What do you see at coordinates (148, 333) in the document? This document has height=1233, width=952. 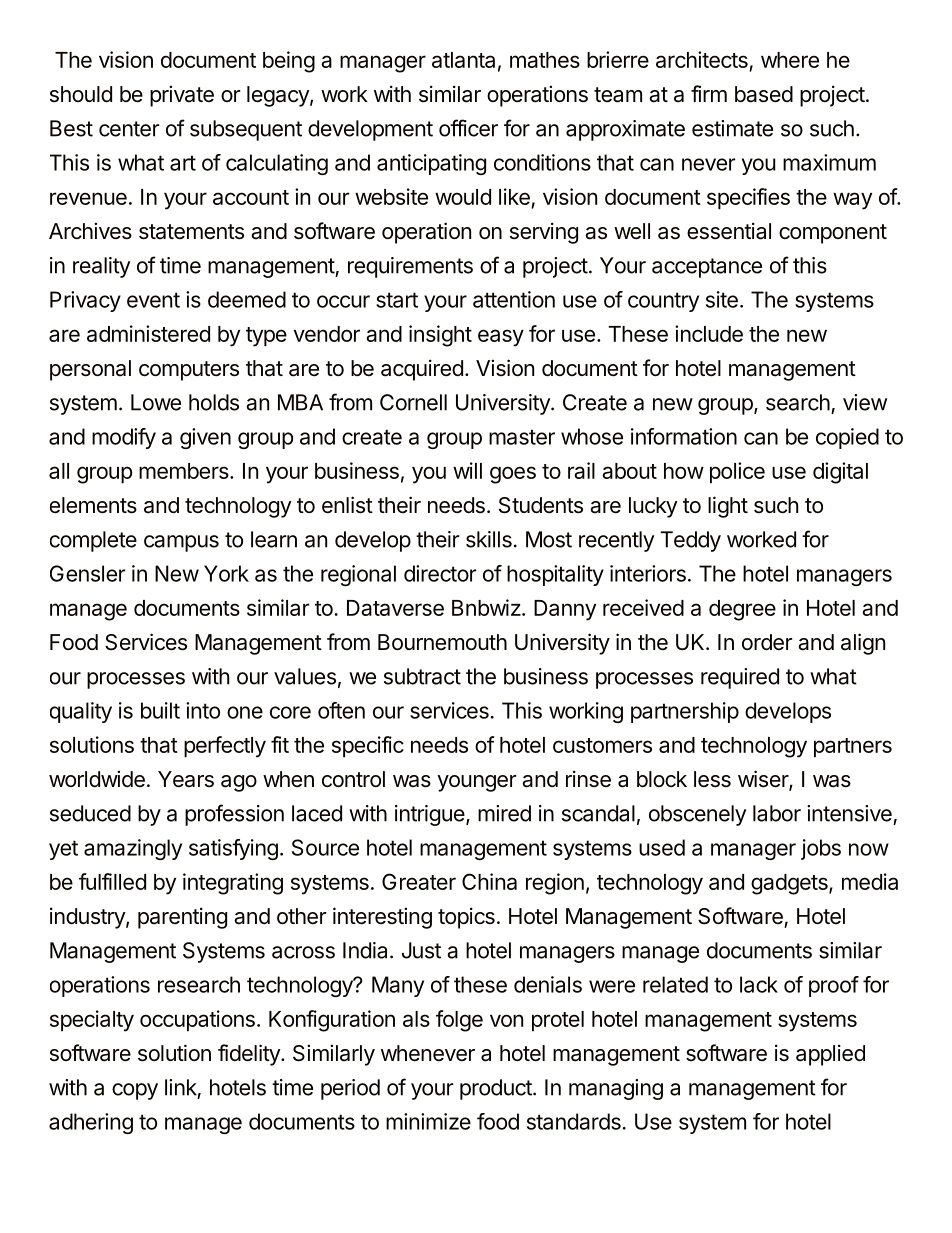 I see `administered` at bounding box center [148, 333].
